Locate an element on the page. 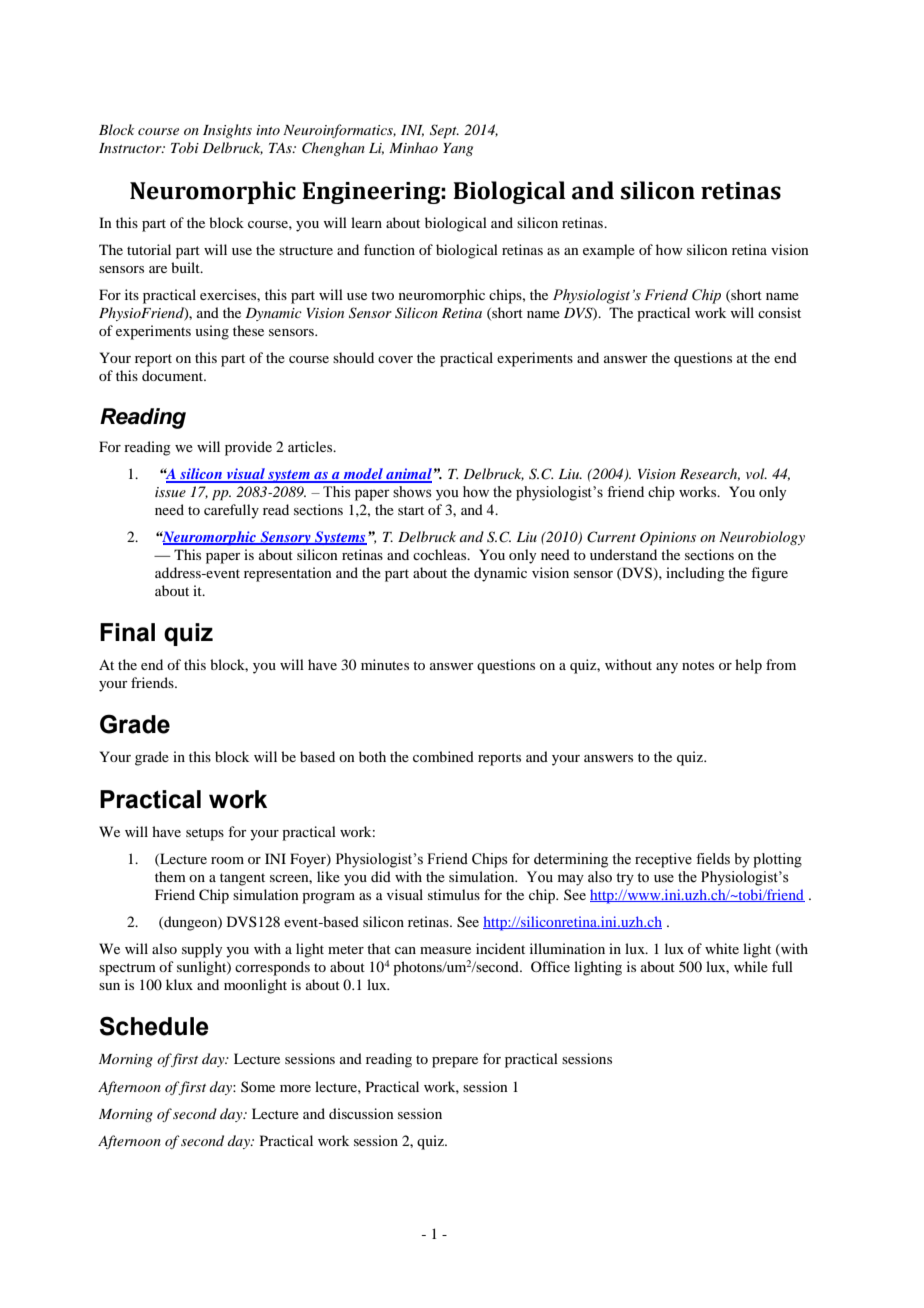 The width and height of the page is (924, 1308). Final is located at coordinates (127, 632).
